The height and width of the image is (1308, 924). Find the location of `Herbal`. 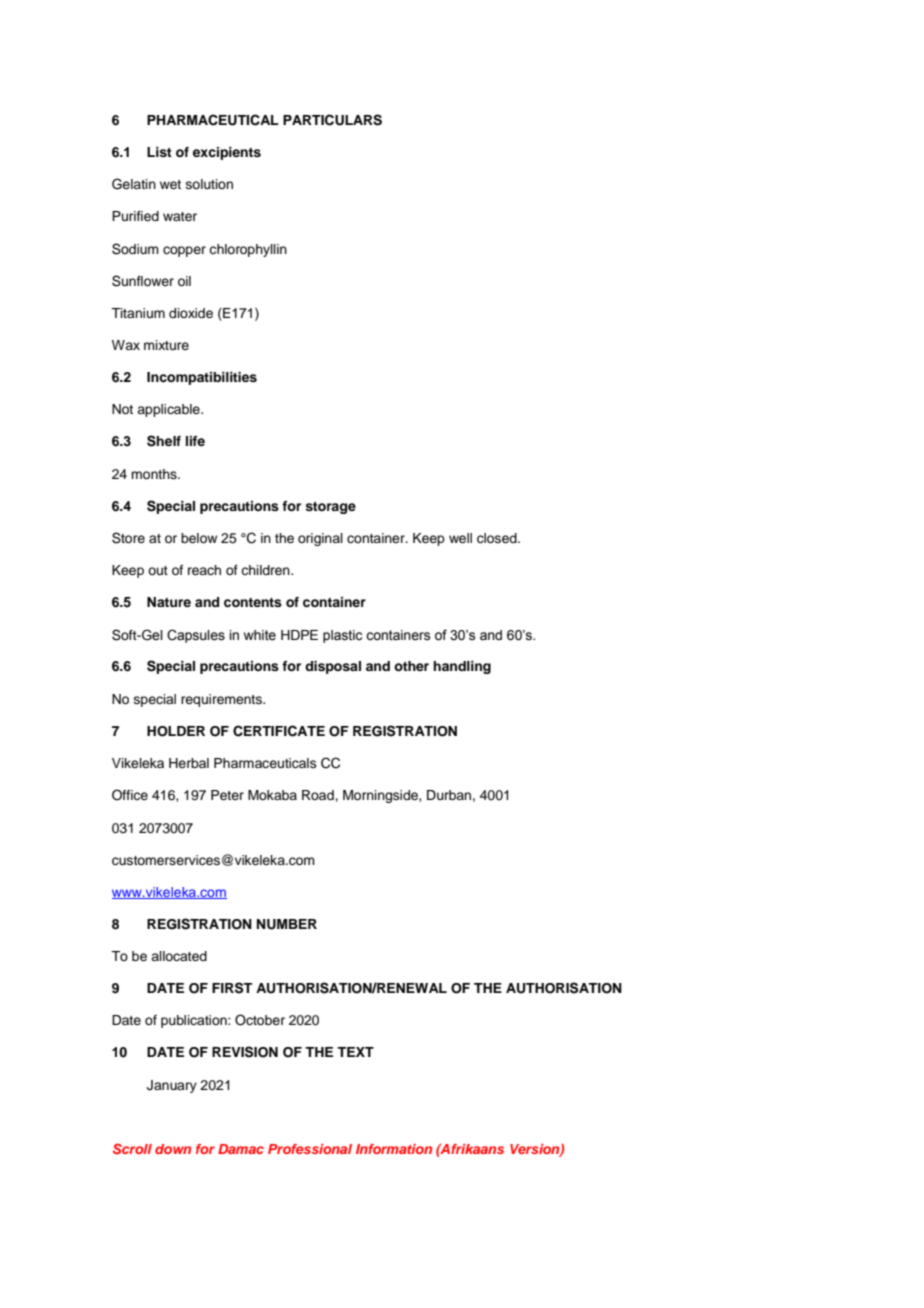

Herbal is located at coordinates (189, 763).
